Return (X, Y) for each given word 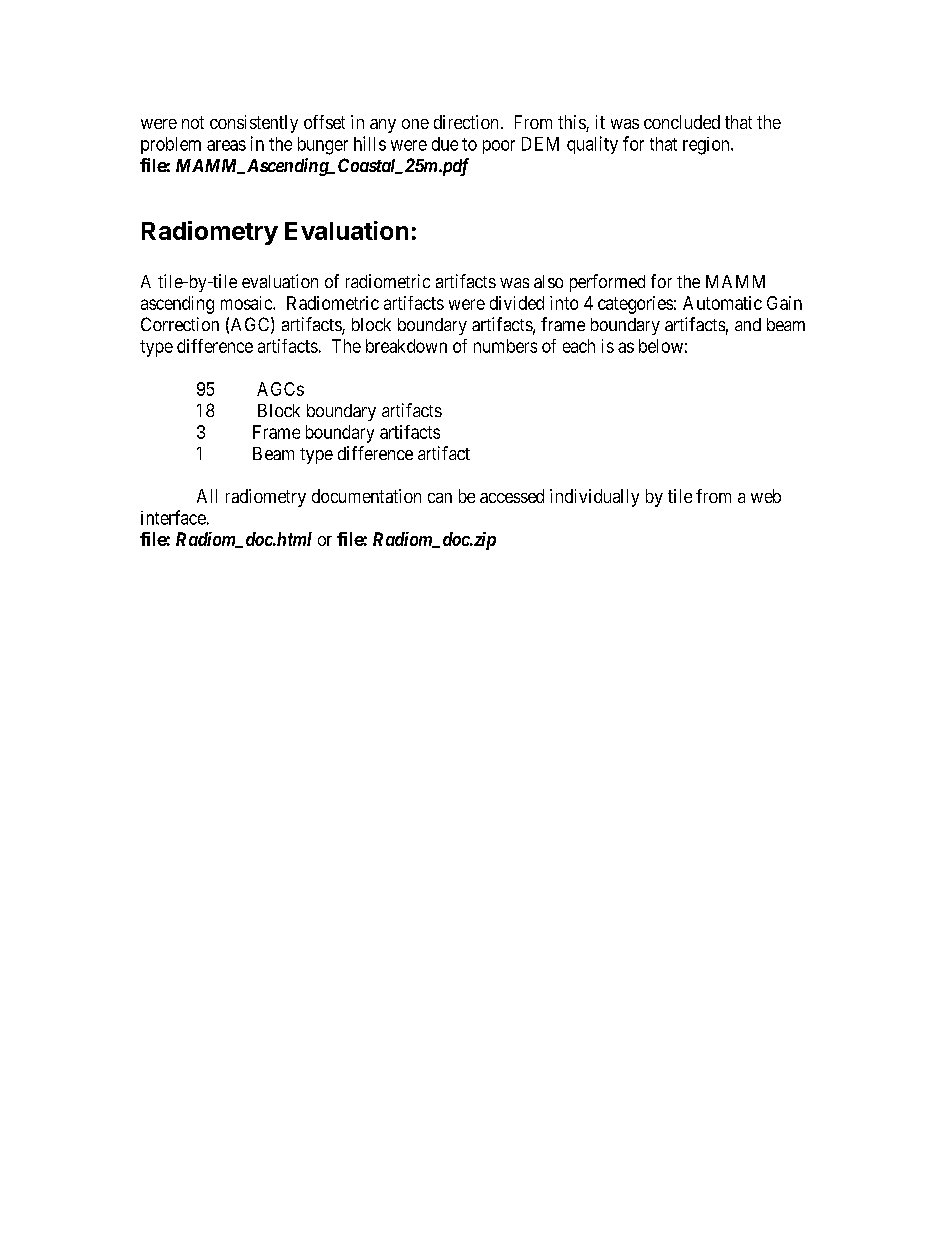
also (548, 281)
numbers (505, 346)
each (579, 346)
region (707, 146)
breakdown (406, 346)
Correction (180, 324)
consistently (254, 124)
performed (607, 283)
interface (173, 517)
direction (466, 122)
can (440, 498)
